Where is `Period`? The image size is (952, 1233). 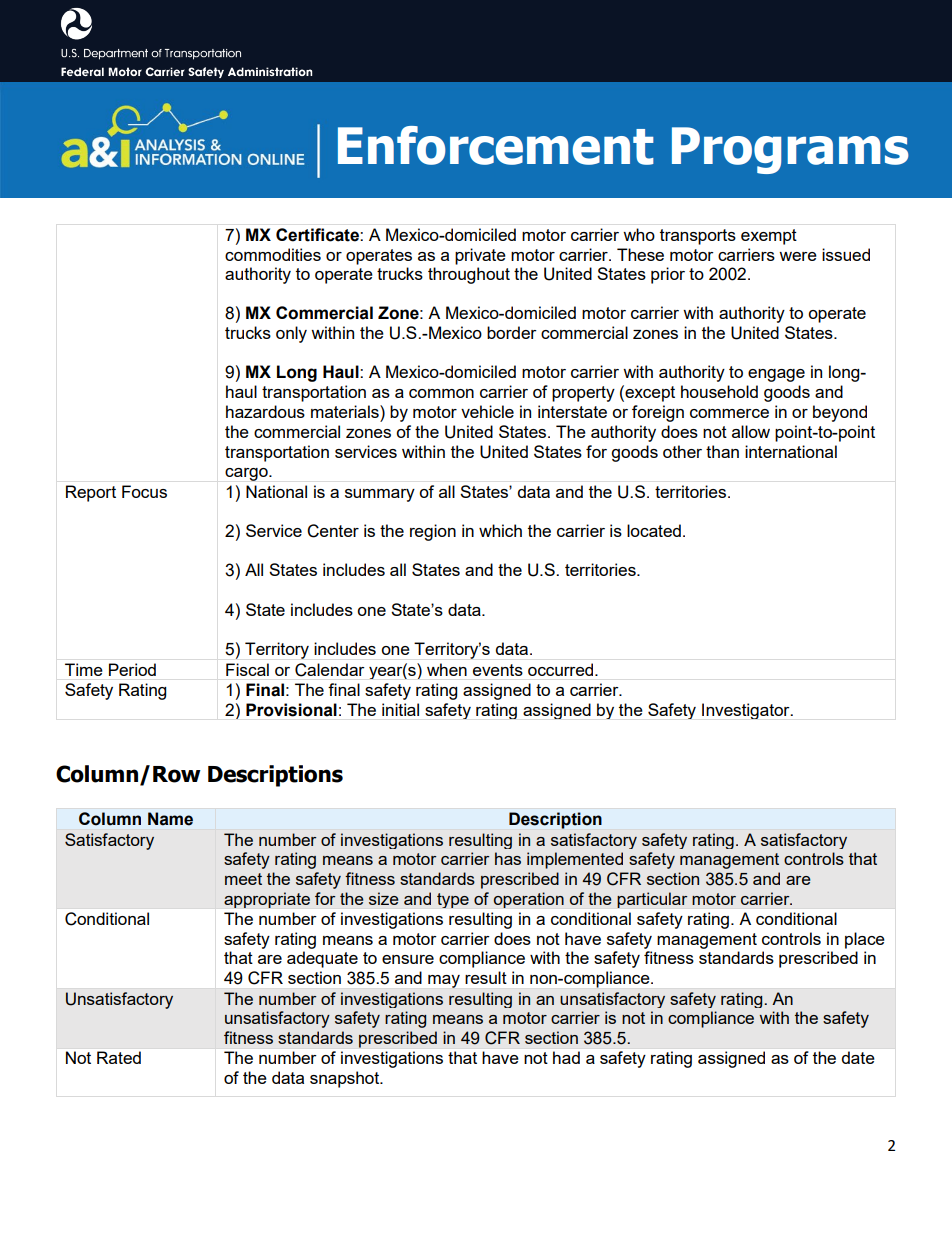
Period is located at coordinates (132, 669).
